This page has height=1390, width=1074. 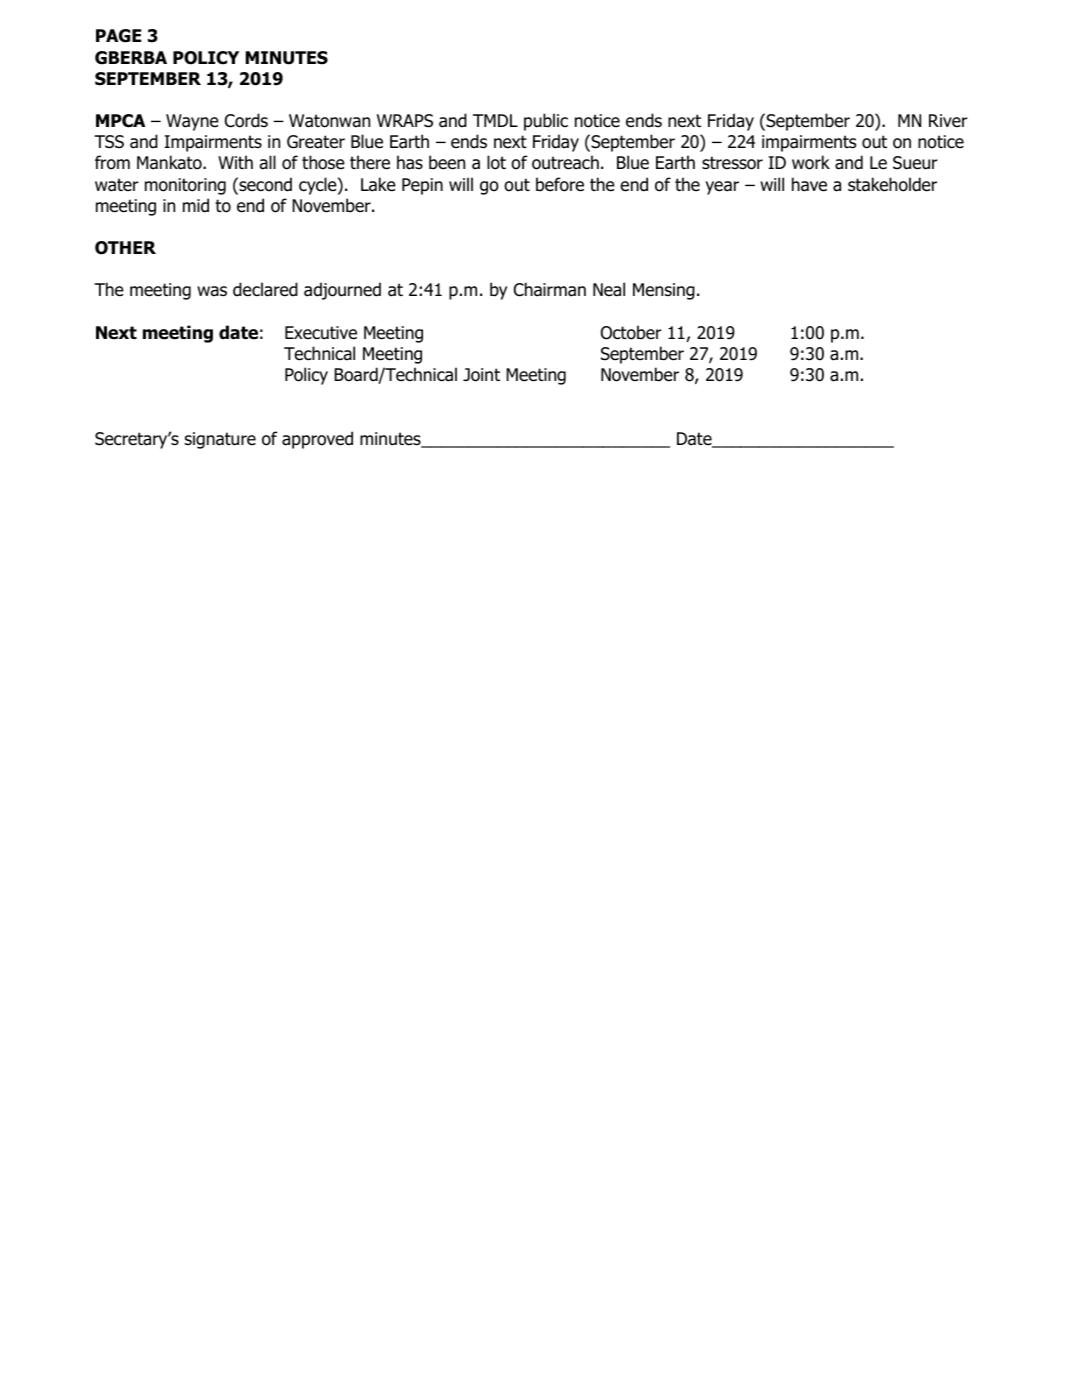 I want to click on Executive, so click(x=321, y=333).
